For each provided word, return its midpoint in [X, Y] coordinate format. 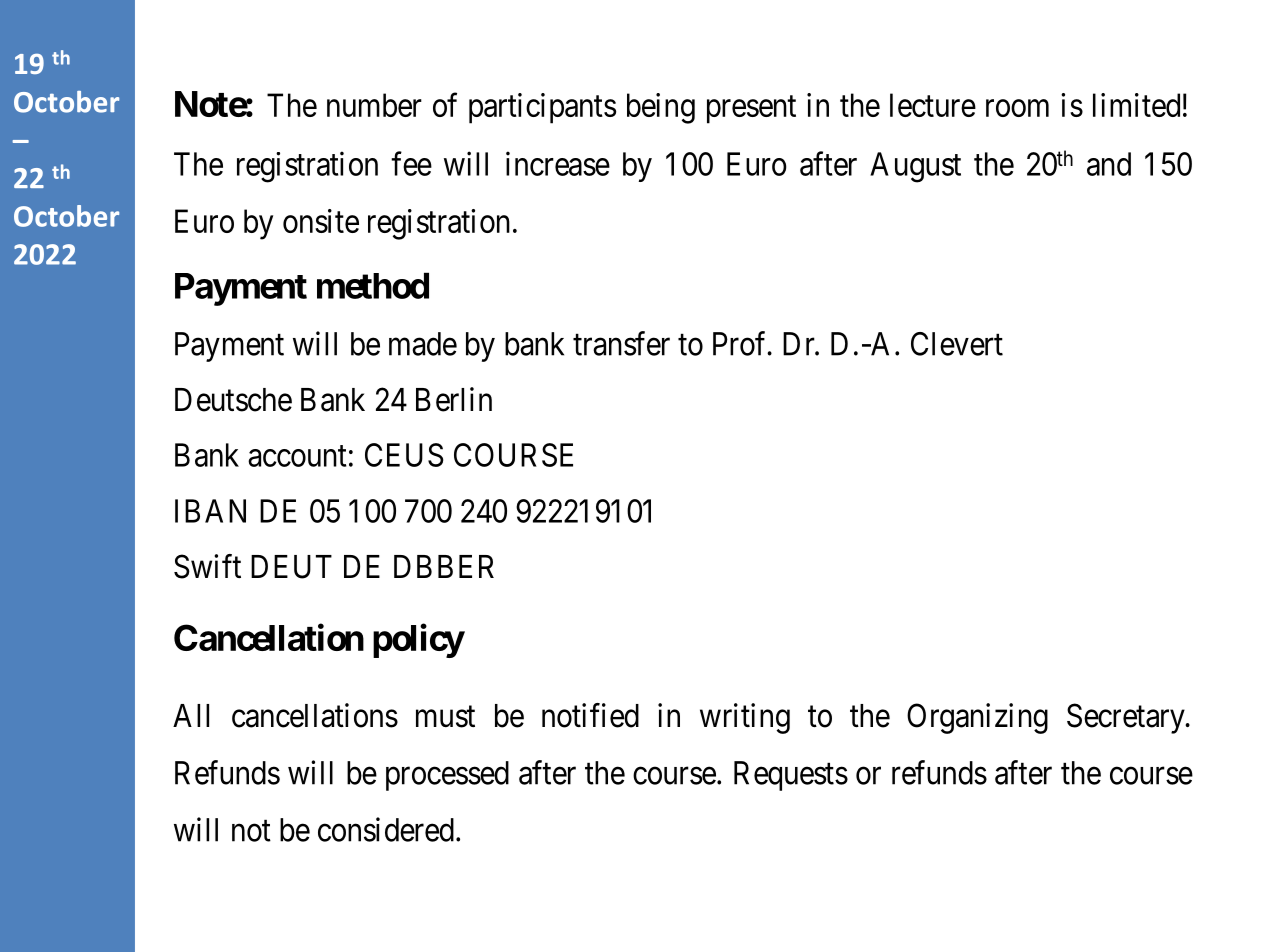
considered [386, 829]
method [373, 285]
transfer [621, 343]
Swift [207, 566]
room [1017, 108]
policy [418, 641]
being [661, 108]
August [915, 167]
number [374, 105]
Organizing [977, 718]
